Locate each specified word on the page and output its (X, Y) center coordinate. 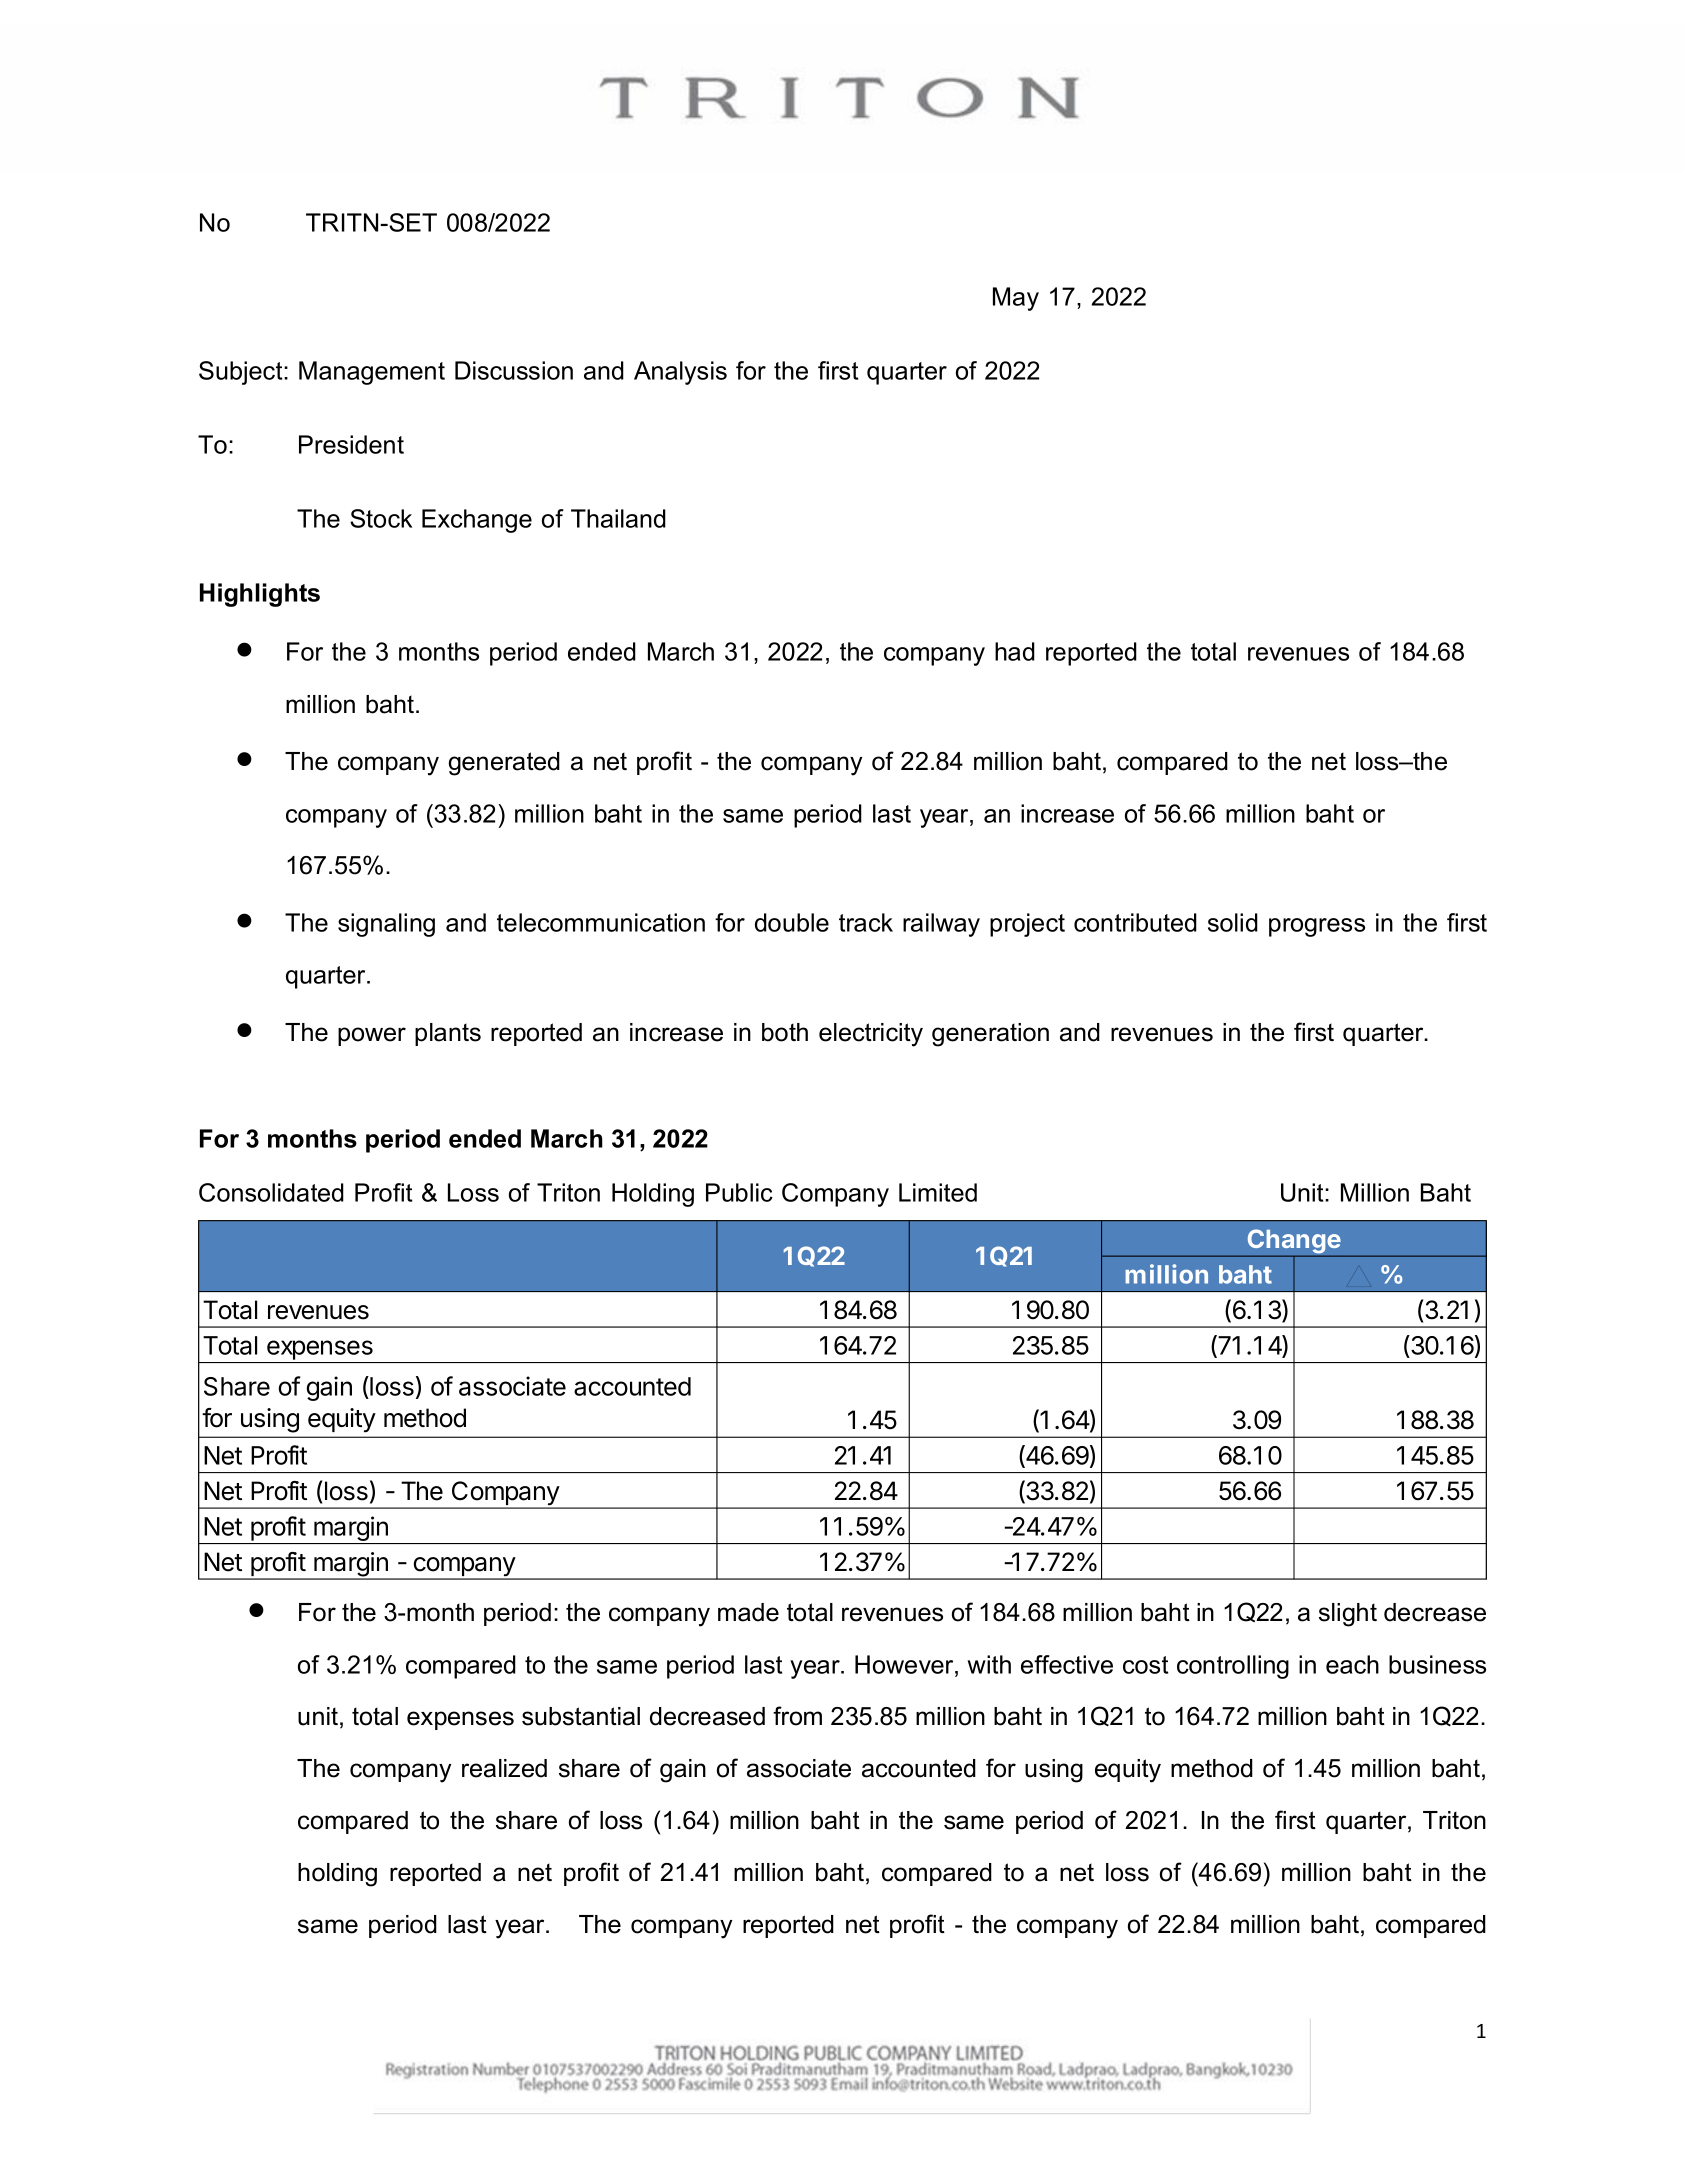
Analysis (680, 373)
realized (504, 1768)
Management (372, 373)
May (1016, 299)
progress (1317, 927)
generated (504, 764)
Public (739, 1192)
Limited (938, 1192)
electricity (871, 1035)
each (1352, 1664)
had (1015, 651)
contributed (1135, 922)
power (372, 1036)
